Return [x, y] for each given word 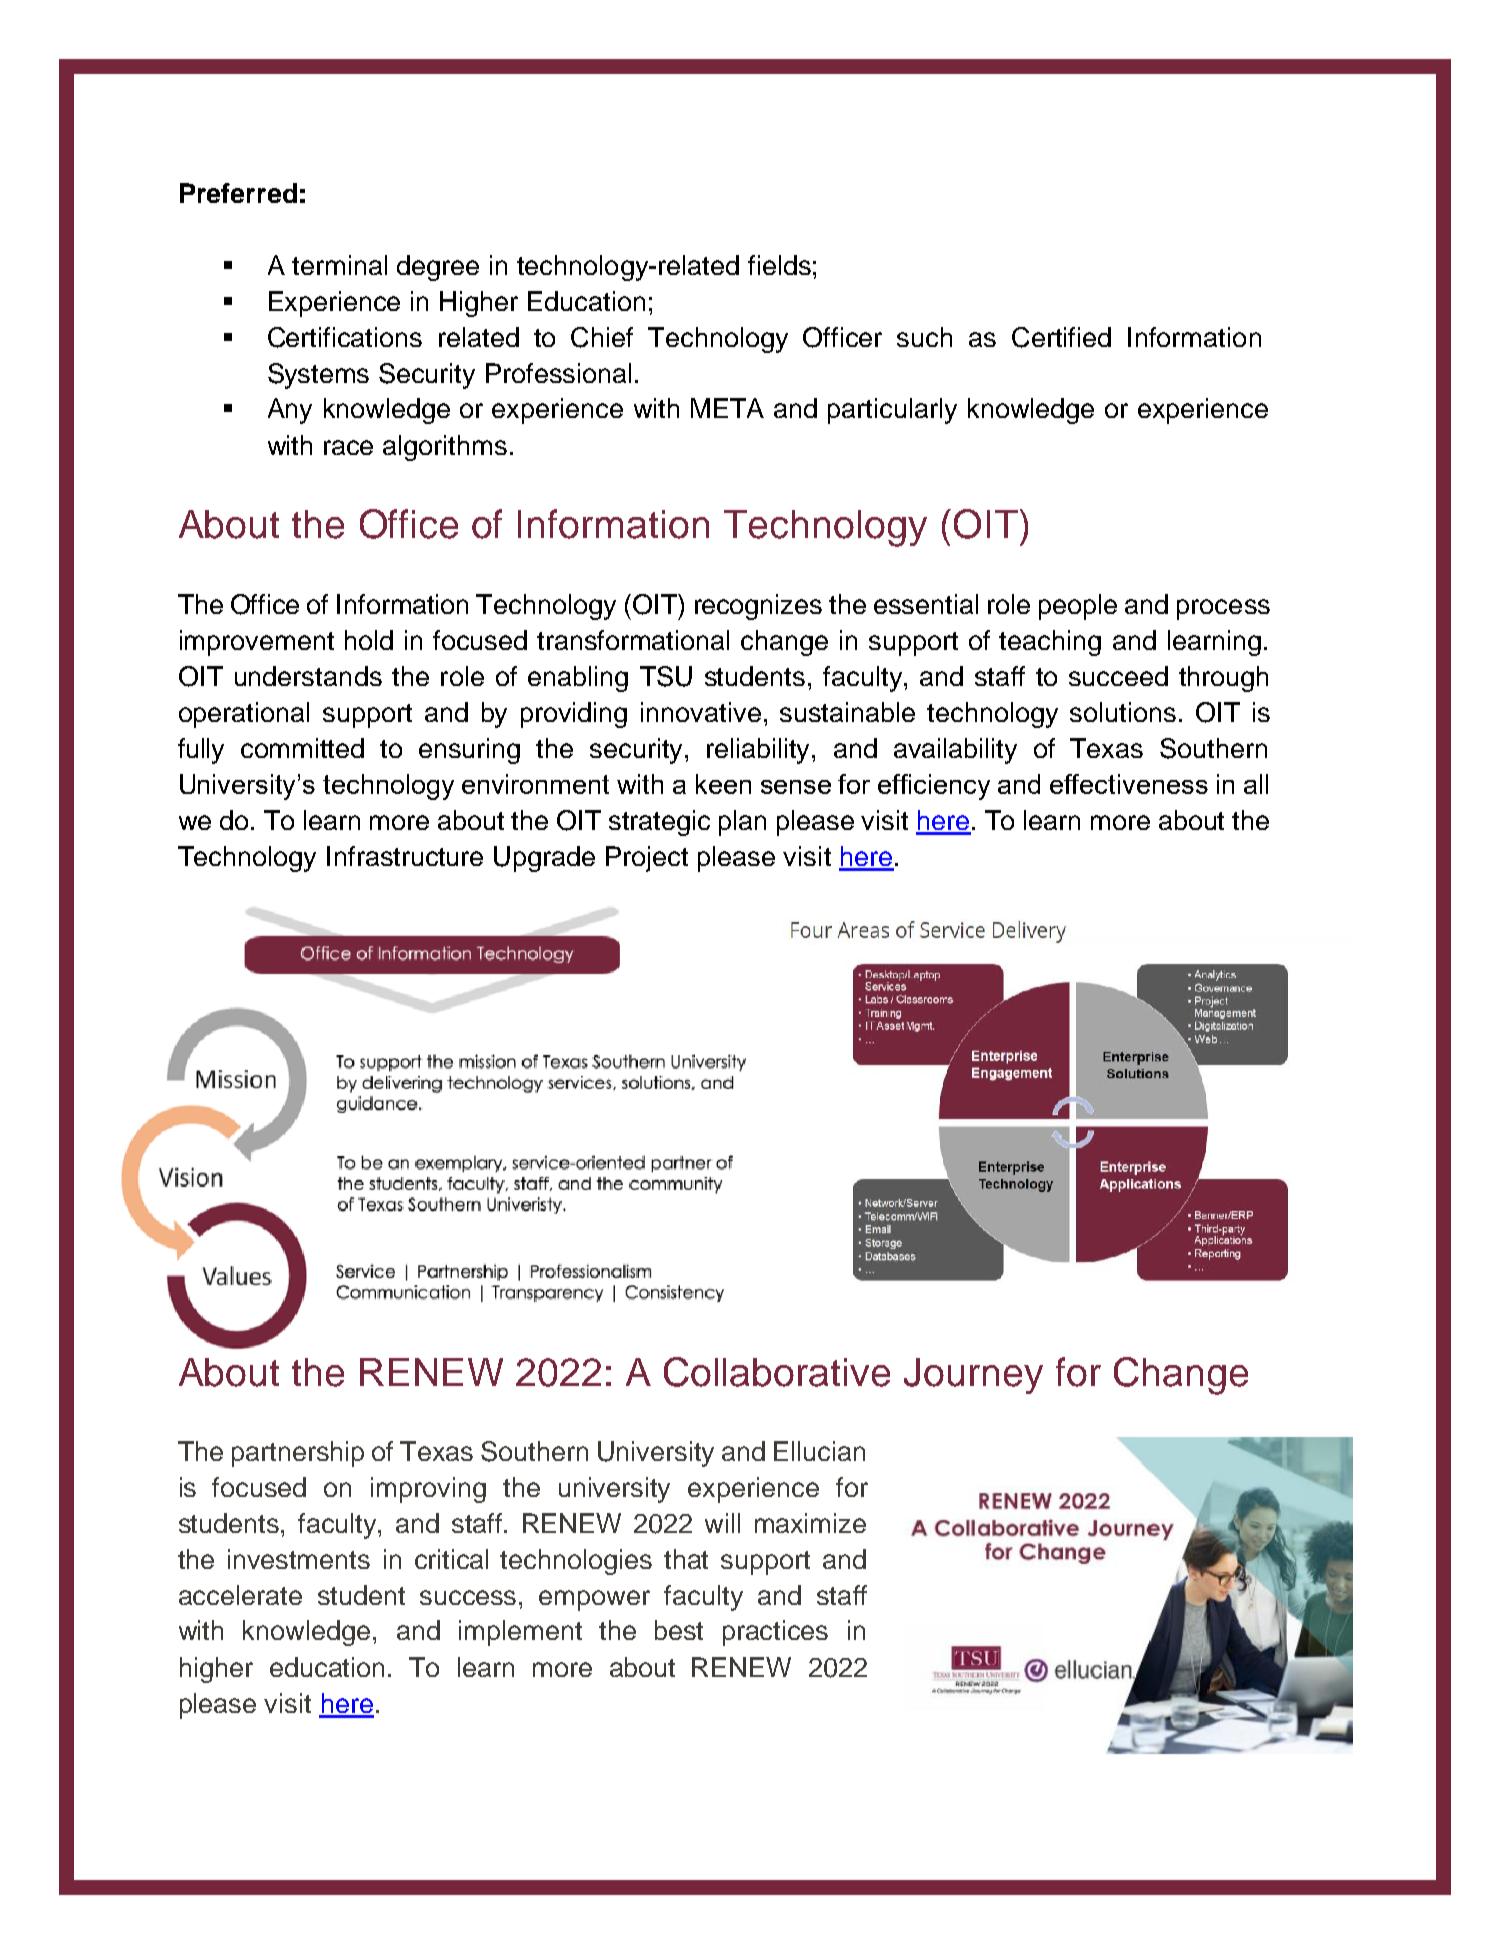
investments [299, 1559]
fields [779, 265]
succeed [1118, 676]
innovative [701, 712]
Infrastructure [405, 856]
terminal [339, 265]
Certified [1061, 337]
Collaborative [777, 1372]
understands [308, 676]
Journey [973, 1376]
